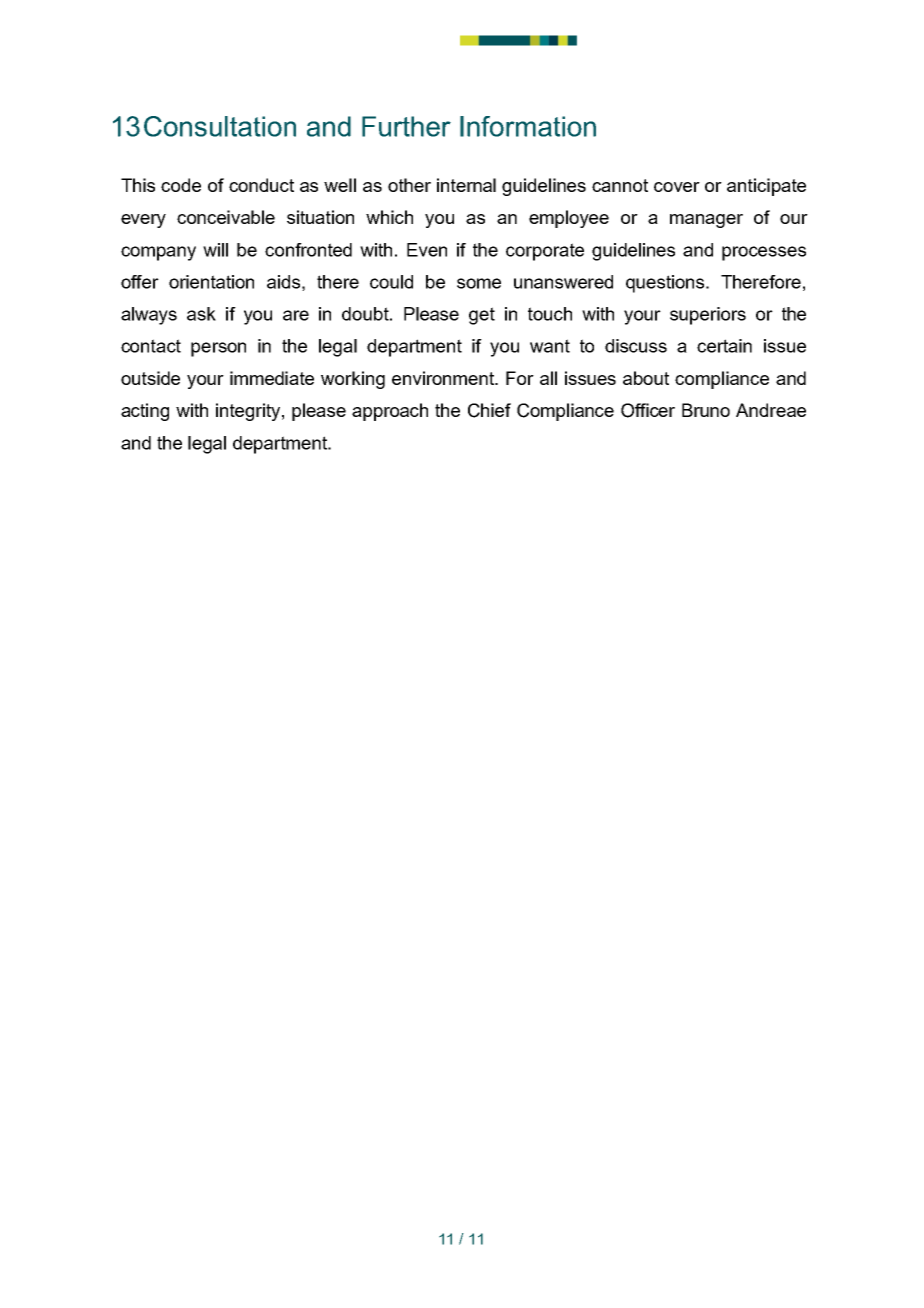  I want to click on acting, so click(145, 412).
